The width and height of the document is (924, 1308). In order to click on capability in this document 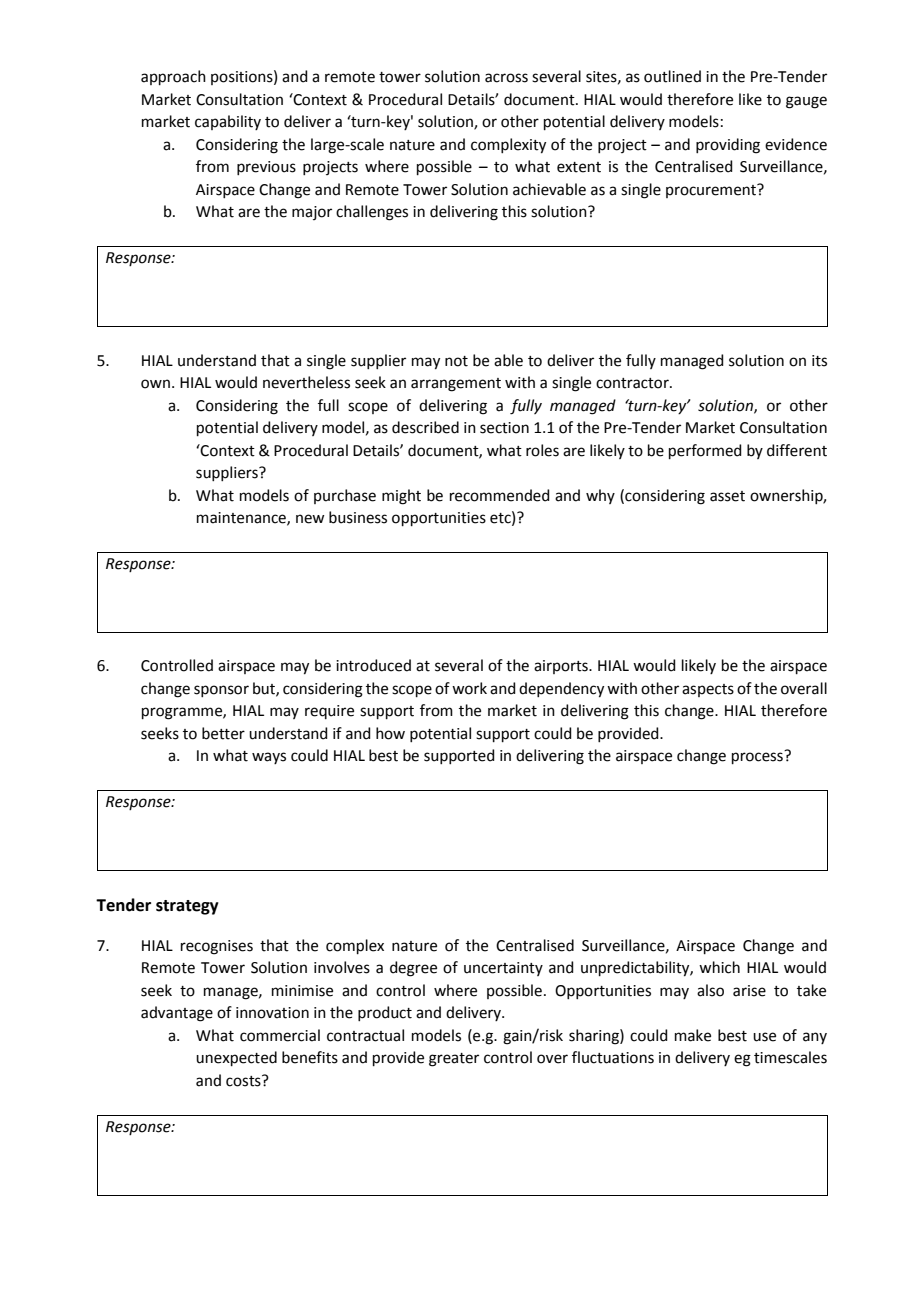, I will do `click(228, 122)`.
